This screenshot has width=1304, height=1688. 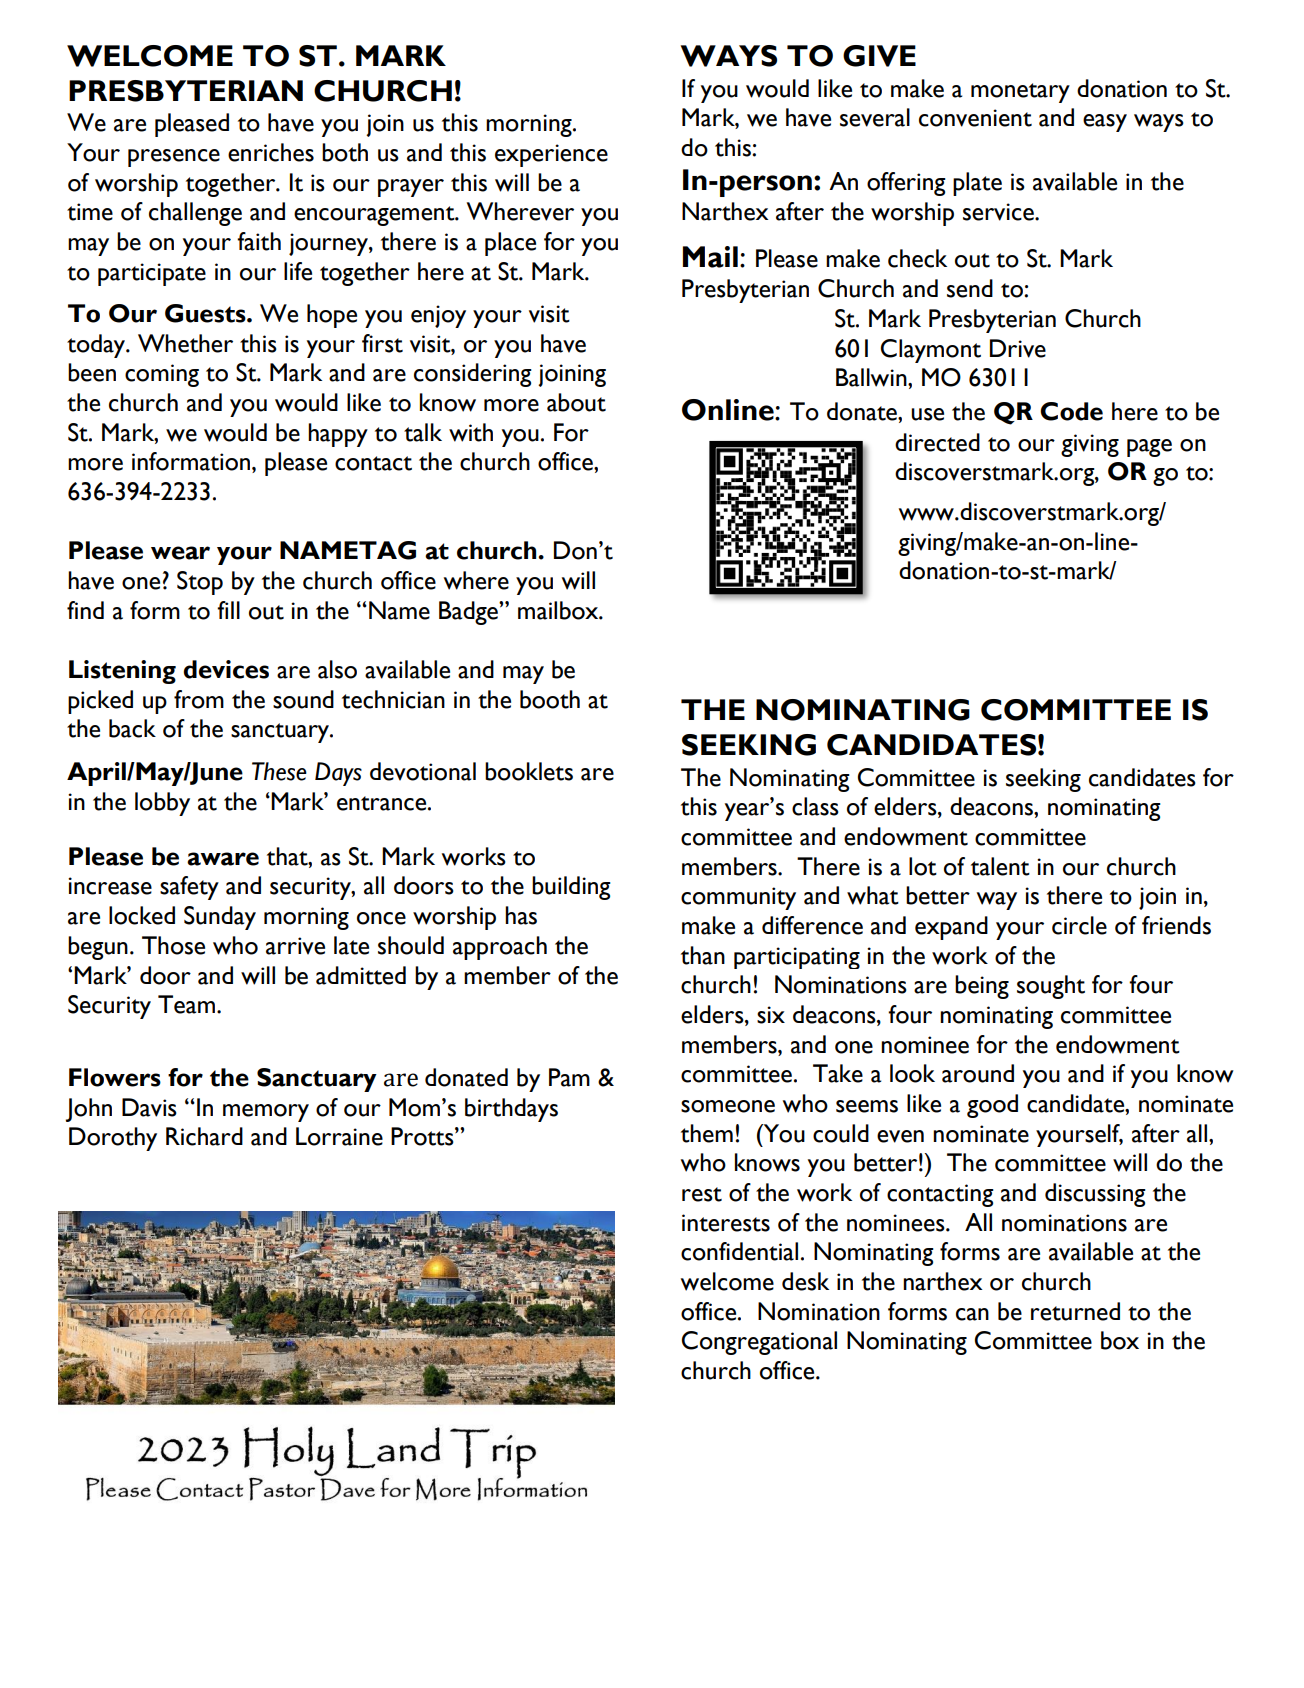 I want to click on Richard, so click(x=204, y=1136).
